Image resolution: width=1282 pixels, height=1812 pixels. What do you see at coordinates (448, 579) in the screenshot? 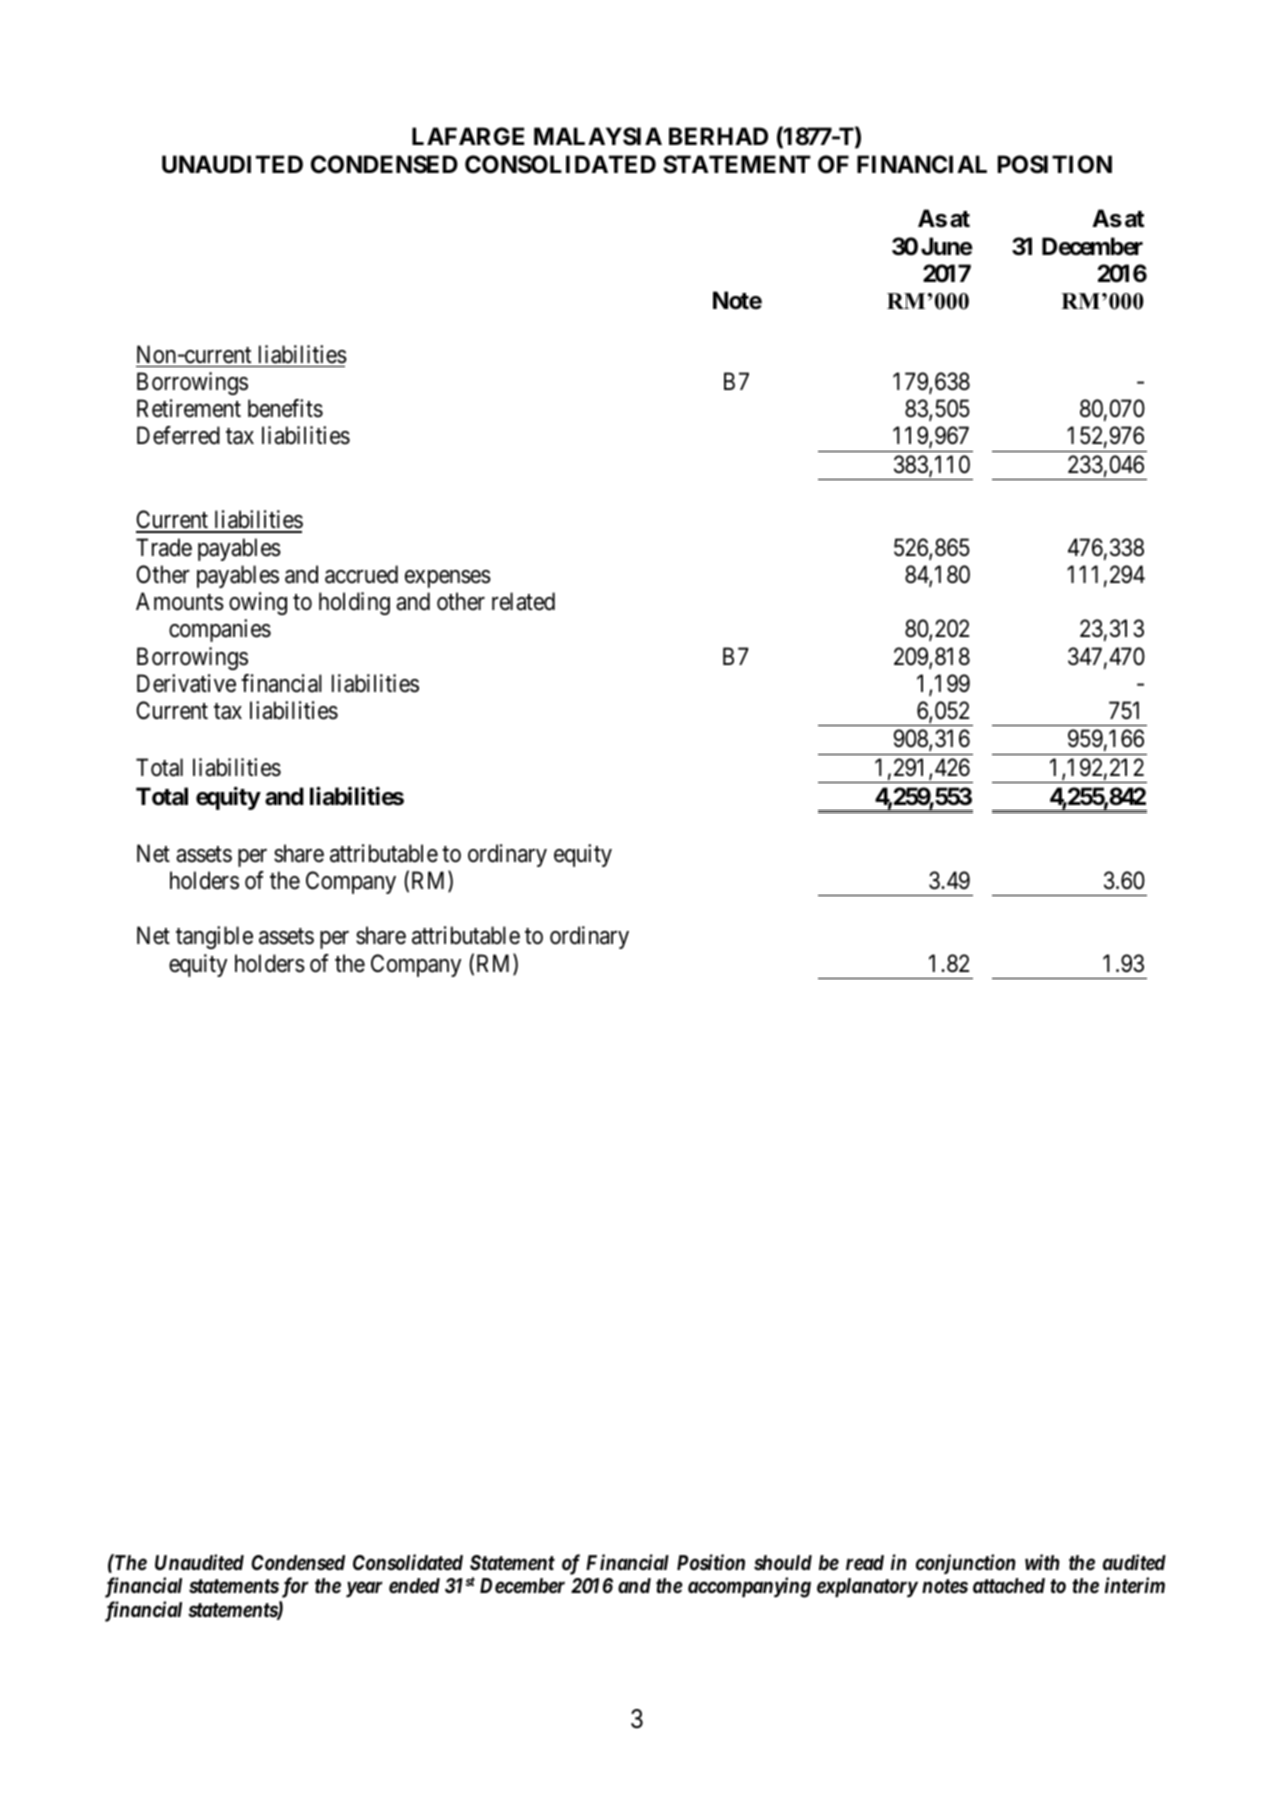
I see `expenses` at bounding box center [448, 579].
